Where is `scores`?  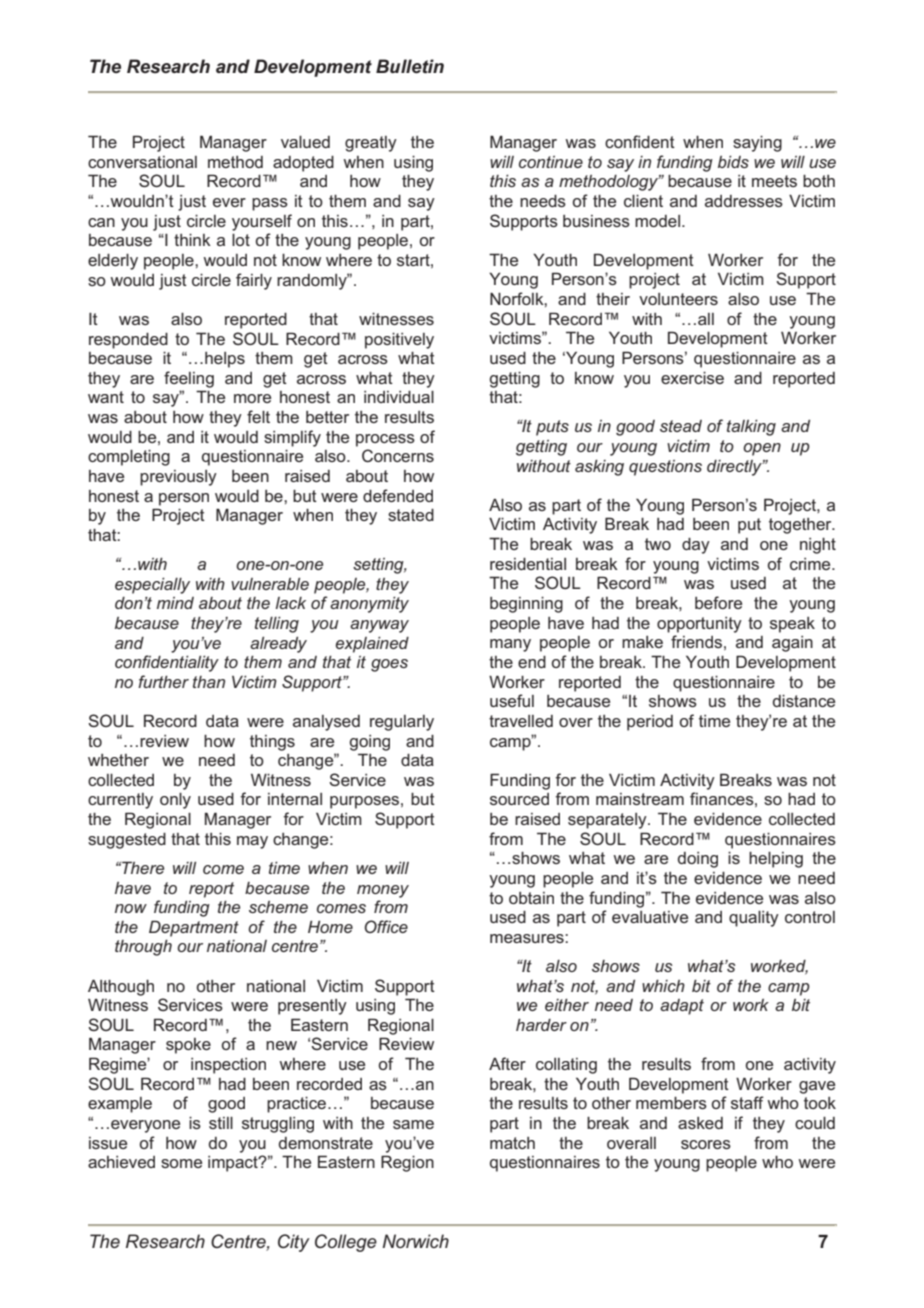
scores is located at coordinates (706, 1144).
